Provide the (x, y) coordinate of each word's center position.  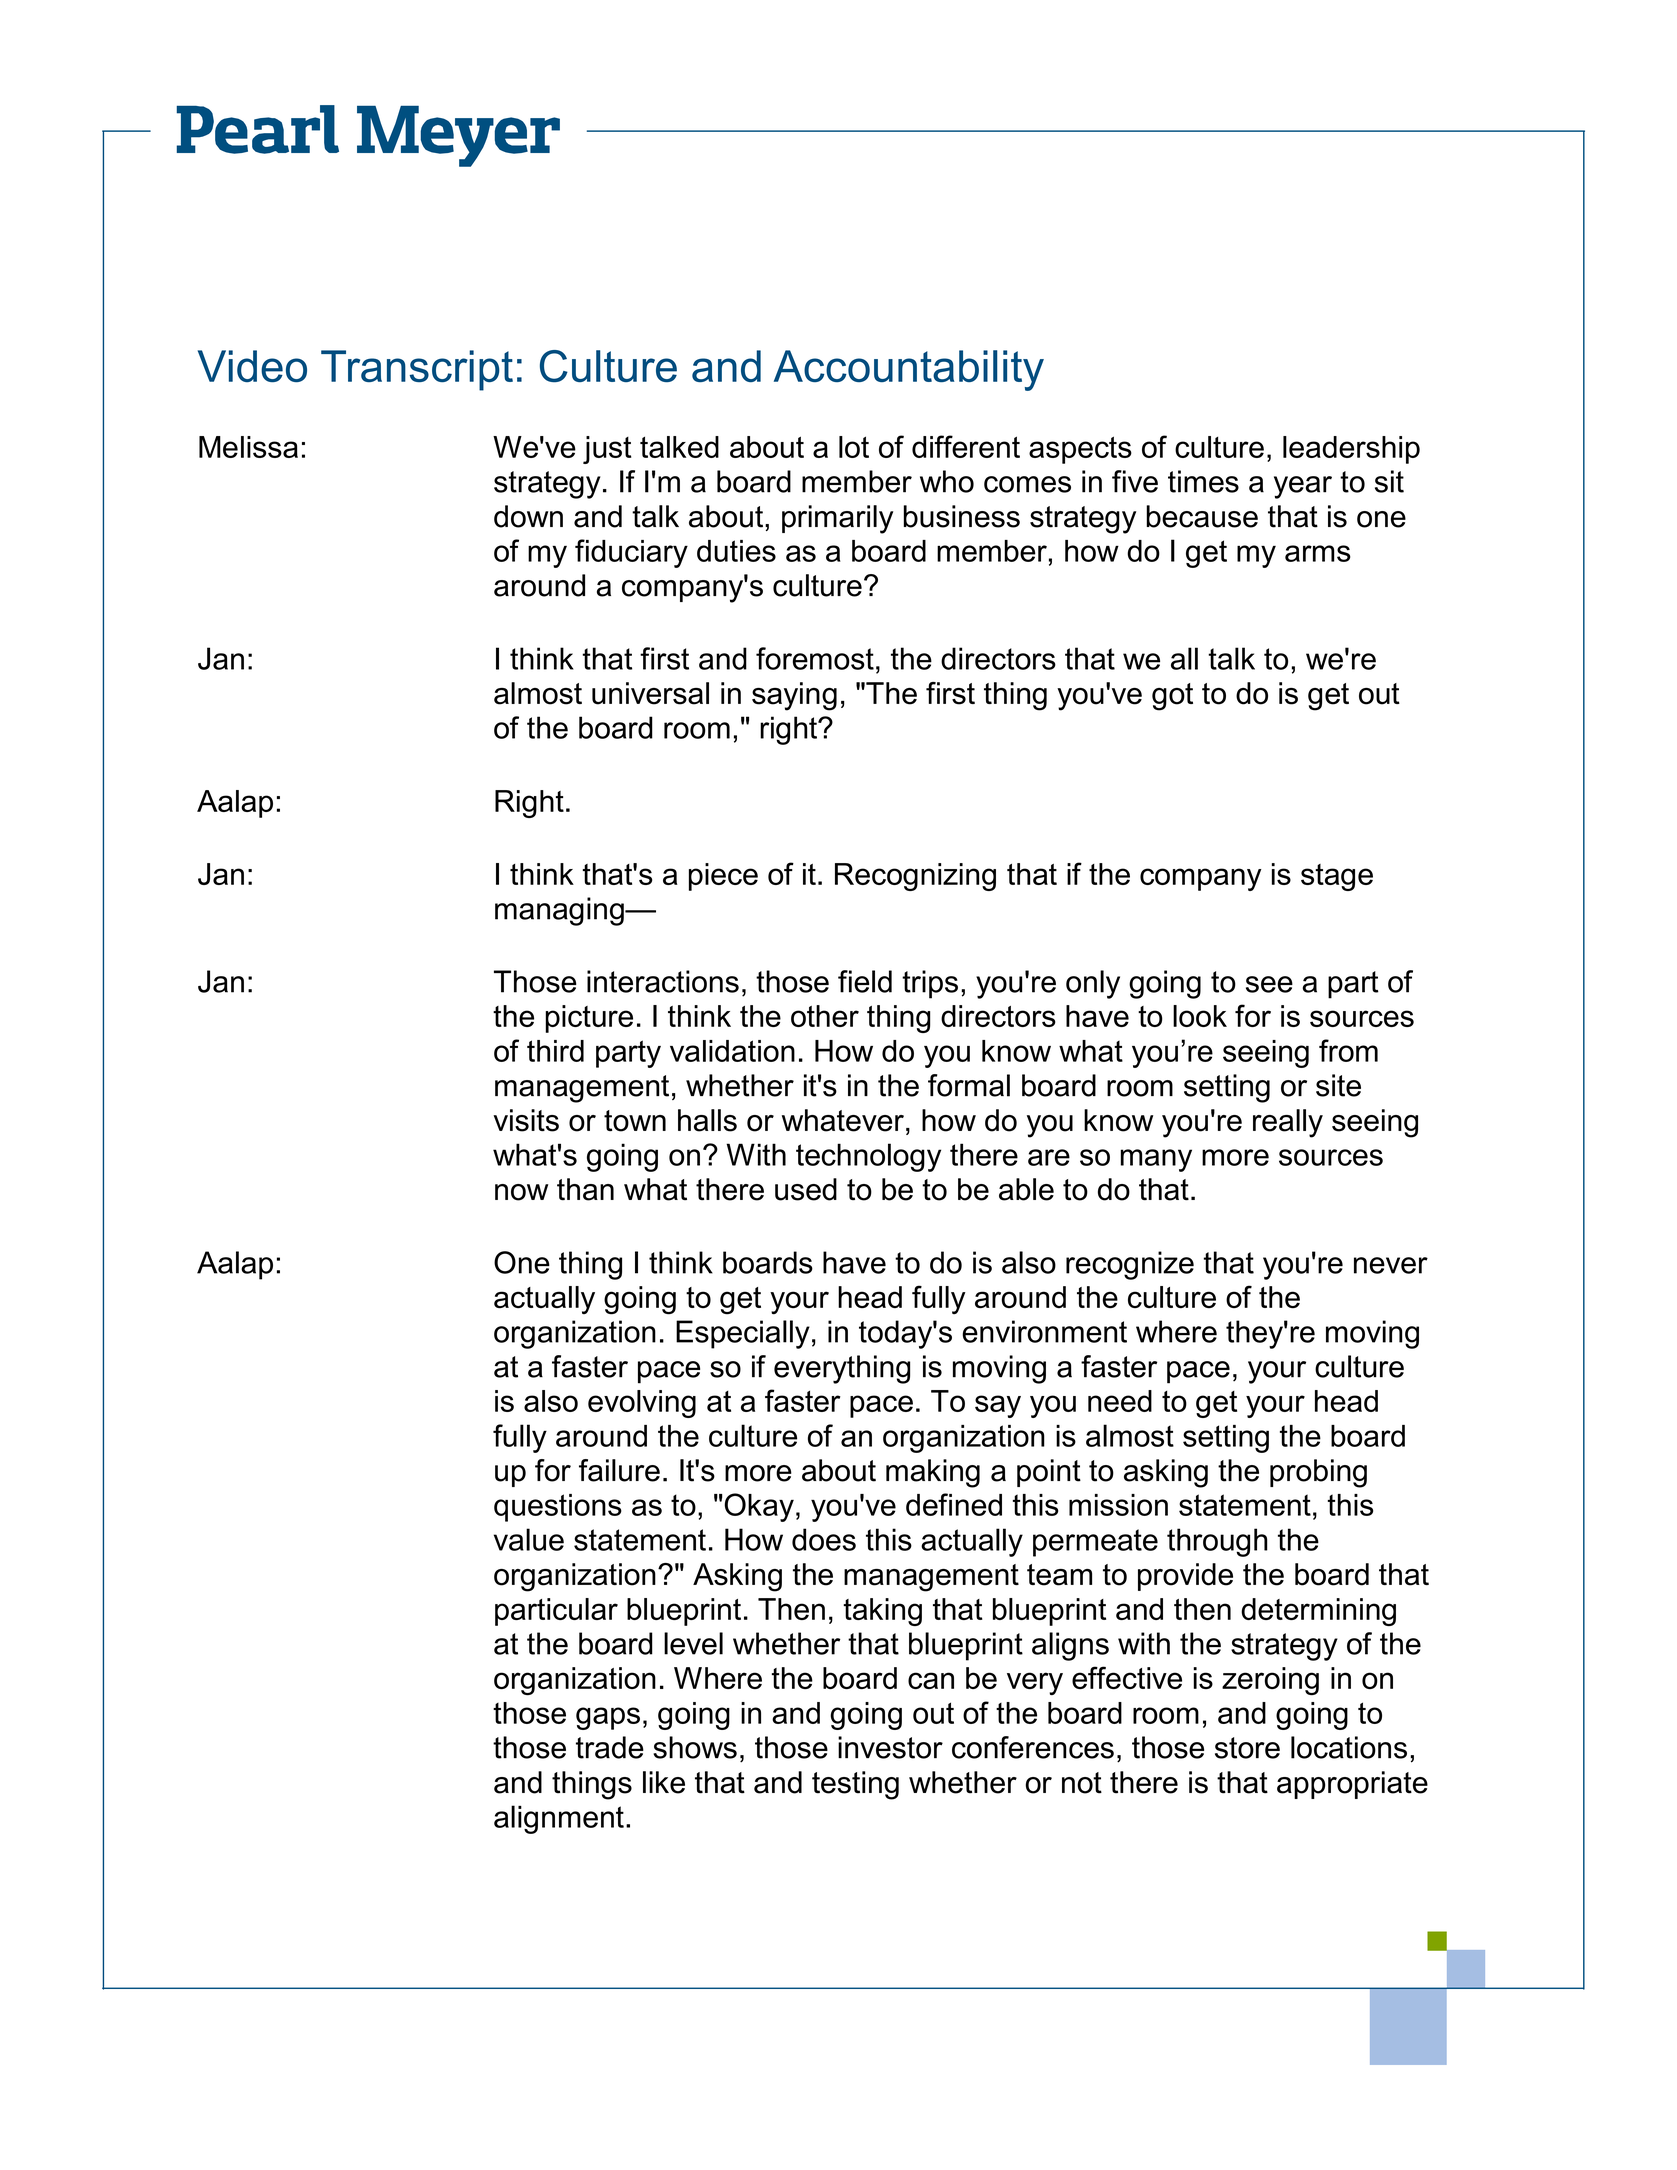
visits (526, 1120)
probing (1318, 1473)
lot (854, 447)
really (1288, 1123)
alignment (559, 1819)
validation (732, 1051)
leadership (1351, 450)
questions (558, 1508)
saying (794, 696)
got (1172, 697)
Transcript (417, 370)
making (933, 1473)
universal (650, 693)
